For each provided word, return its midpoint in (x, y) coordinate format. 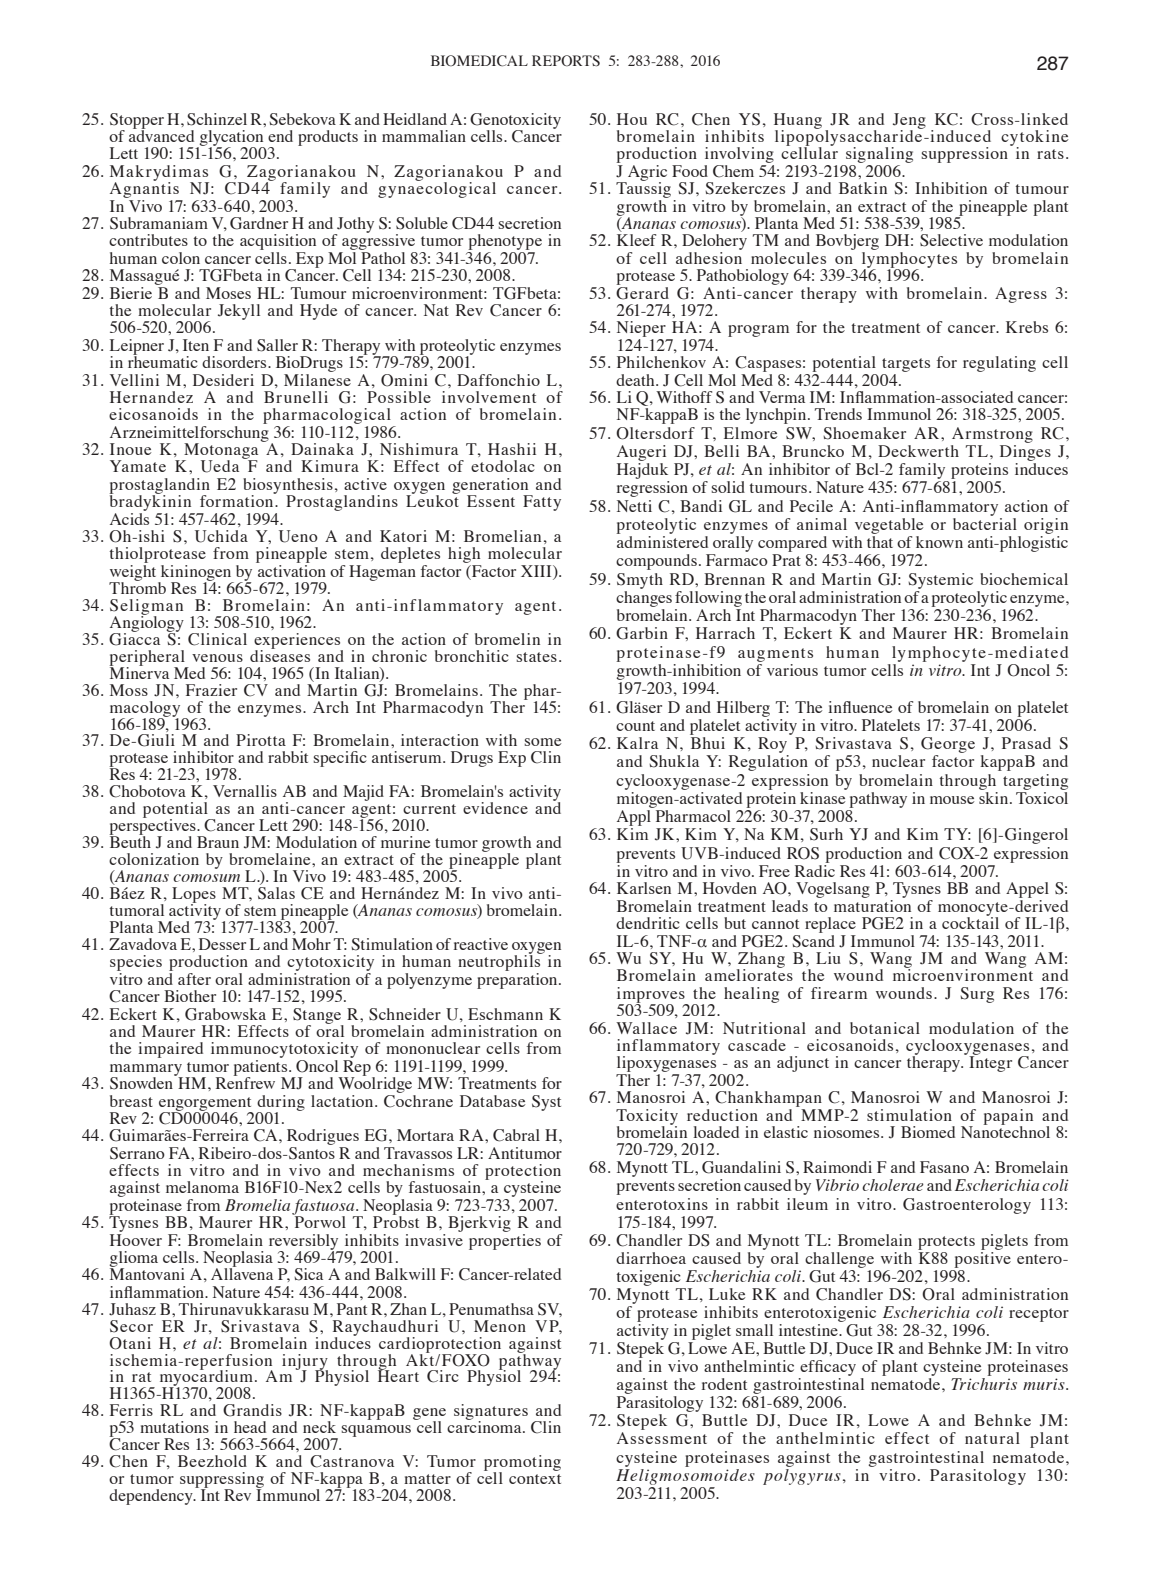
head (250, 1427)
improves (652, 996)
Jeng (909, 122)
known (939, 542)
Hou (632, 119)
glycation (231, 139)
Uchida (221, 536)
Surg (977, 995)
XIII (537, 571)
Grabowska (225, 1014)
